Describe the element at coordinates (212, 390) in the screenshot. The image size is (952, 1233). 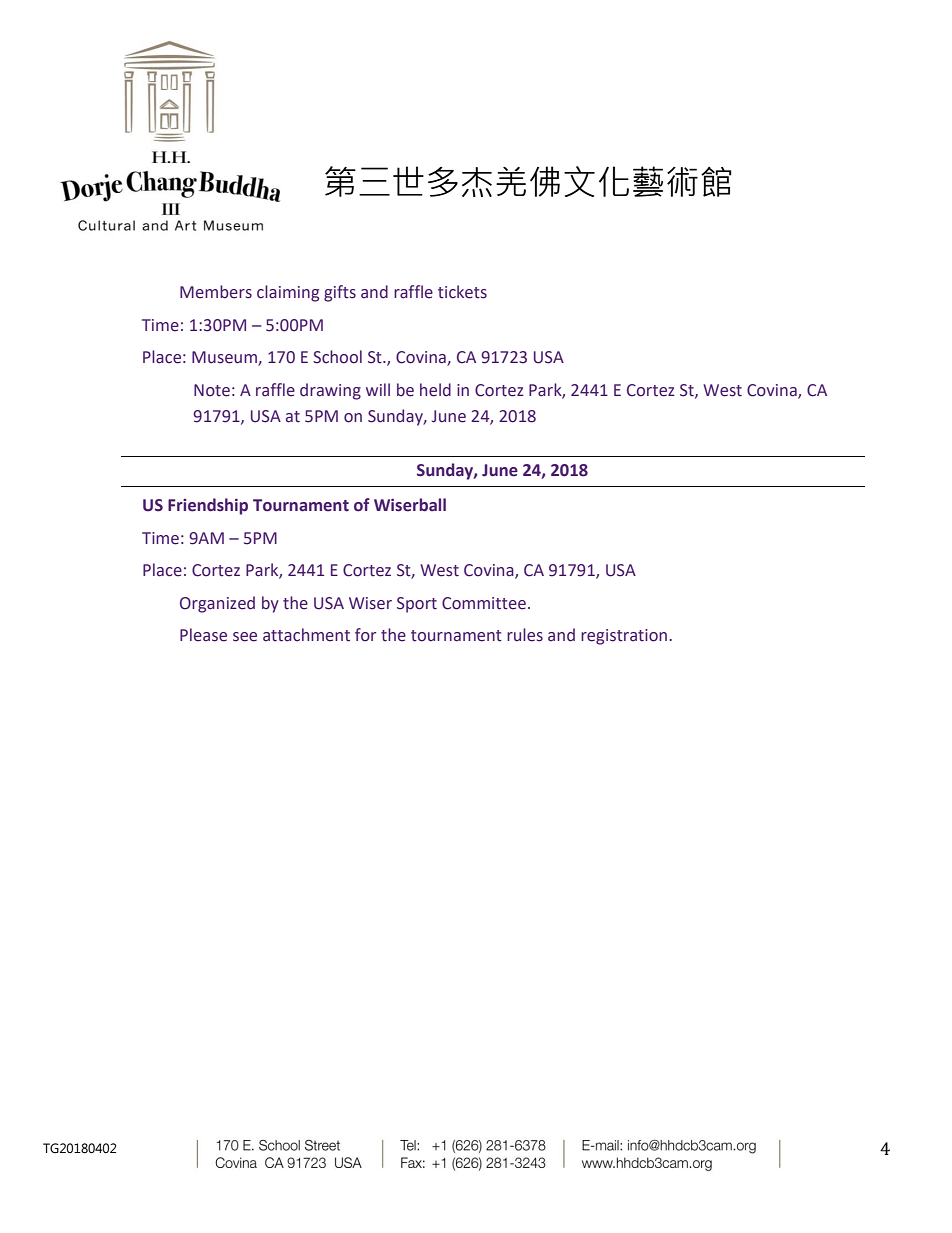
I see `Note` at that location.
